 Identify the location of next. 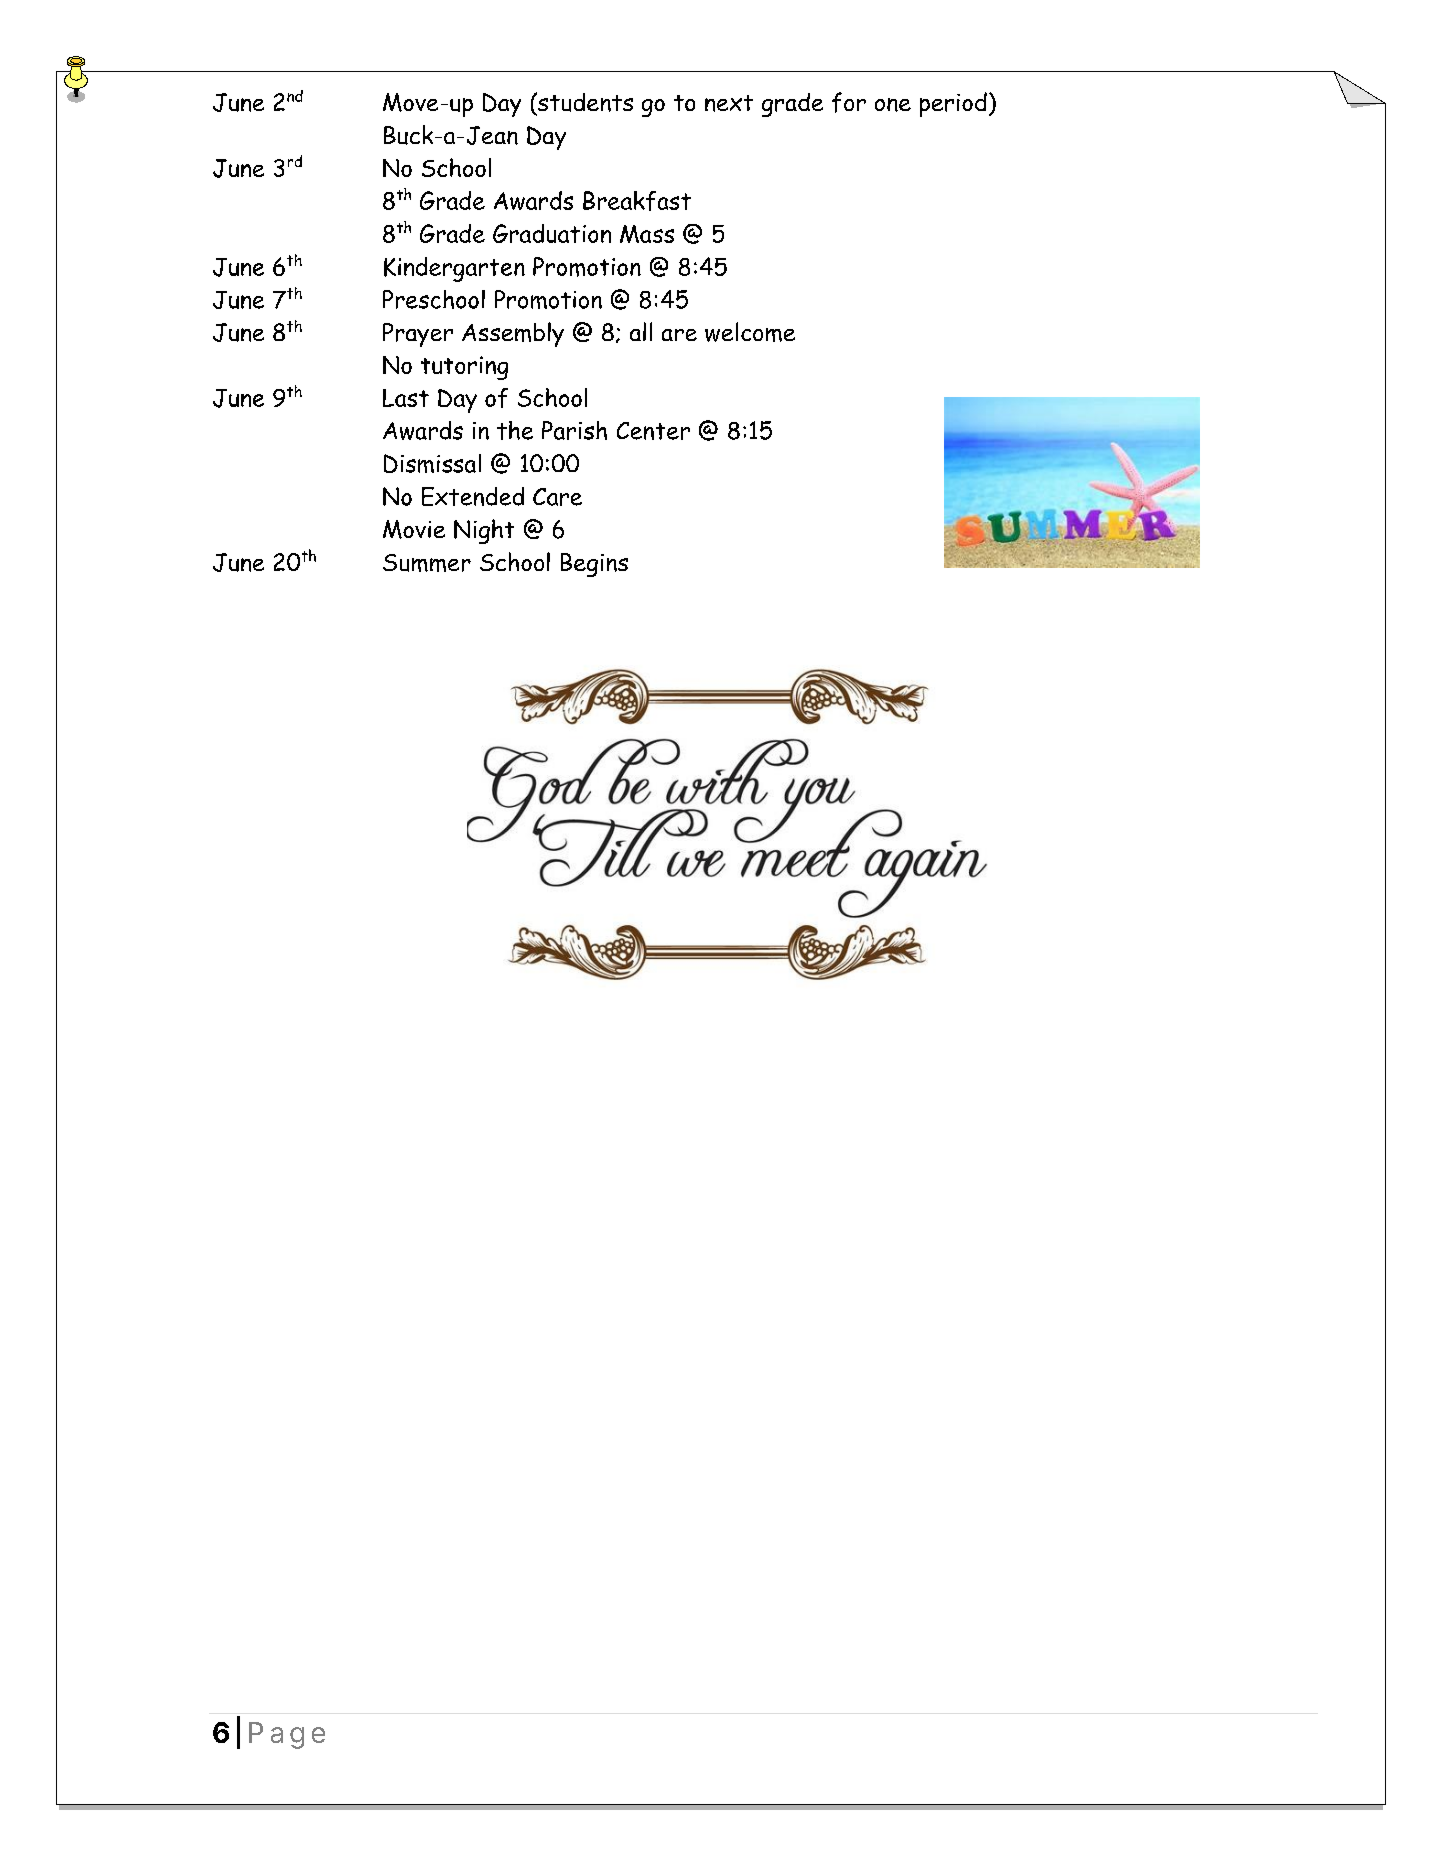
(729, 103).
